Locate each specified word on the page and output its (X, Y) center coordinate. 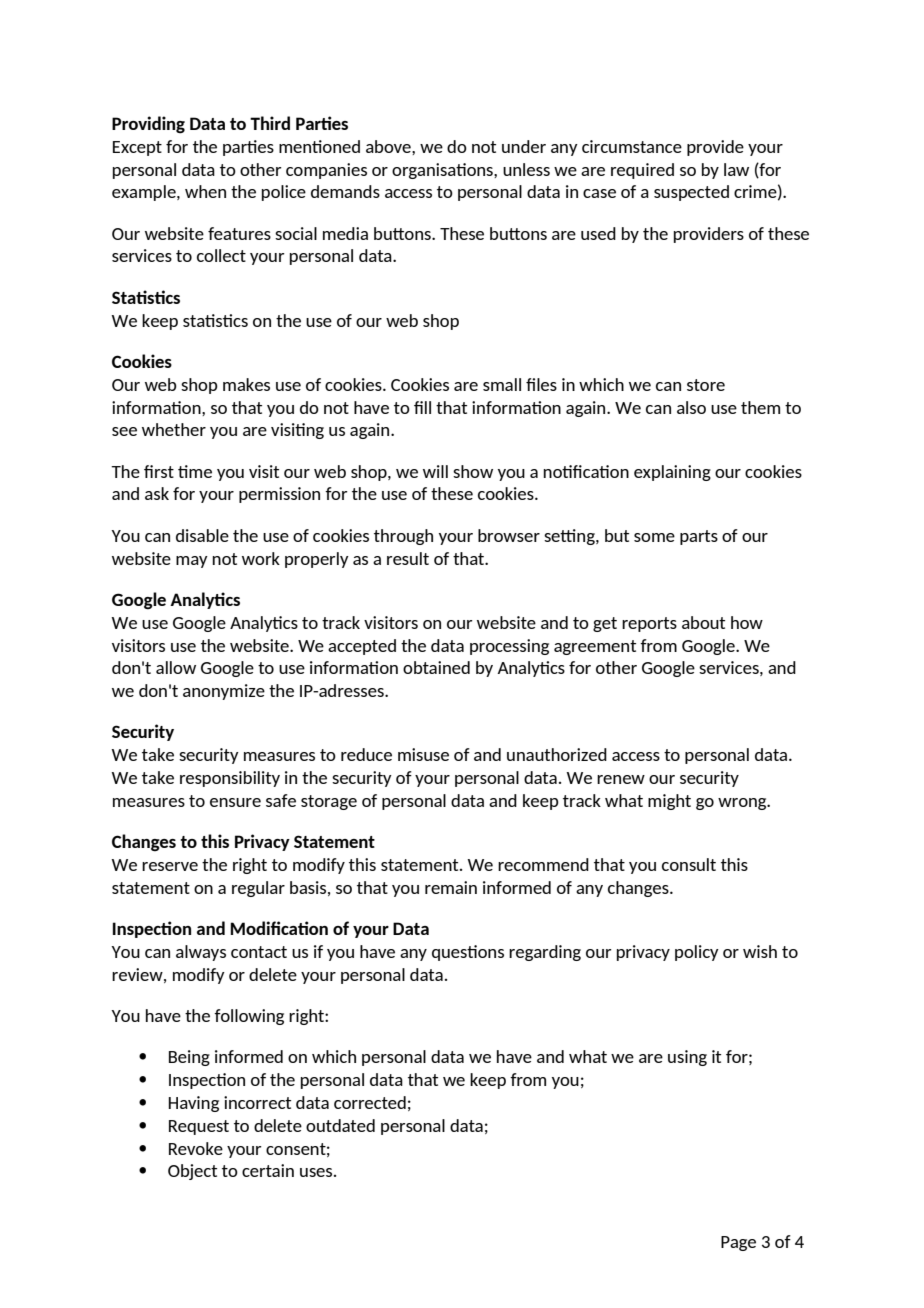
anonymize (224, 692)
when (205, 191)
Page (738, 1243)
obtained (436, 667)
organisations (443, 171)
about (703, 622)
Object (192, 1172)
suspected (691, 193)
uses (317, 1172)
